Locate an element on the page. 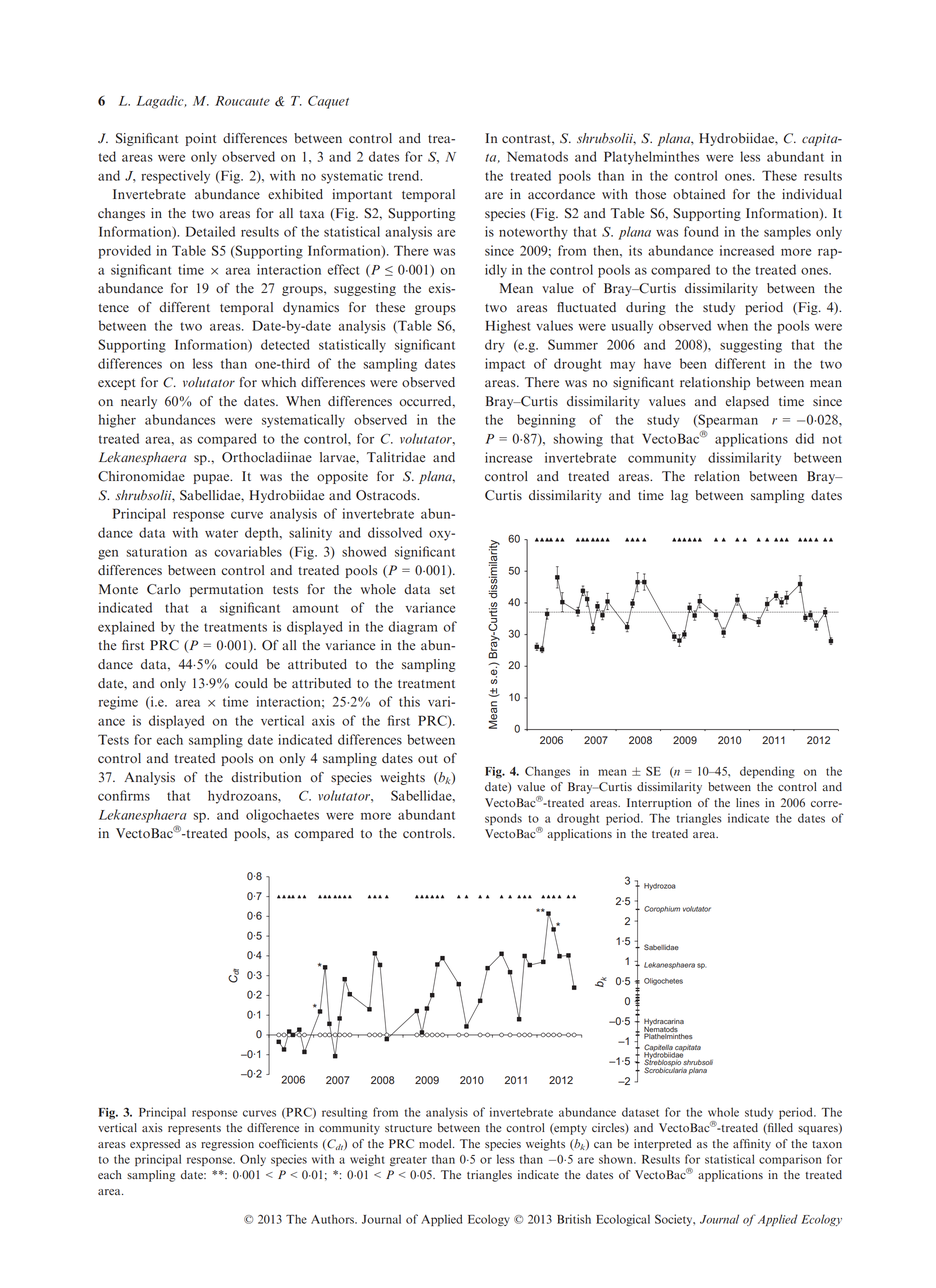 The width and height of the page is (936, 1288). elapsed is located at coordinates (747, 402).
